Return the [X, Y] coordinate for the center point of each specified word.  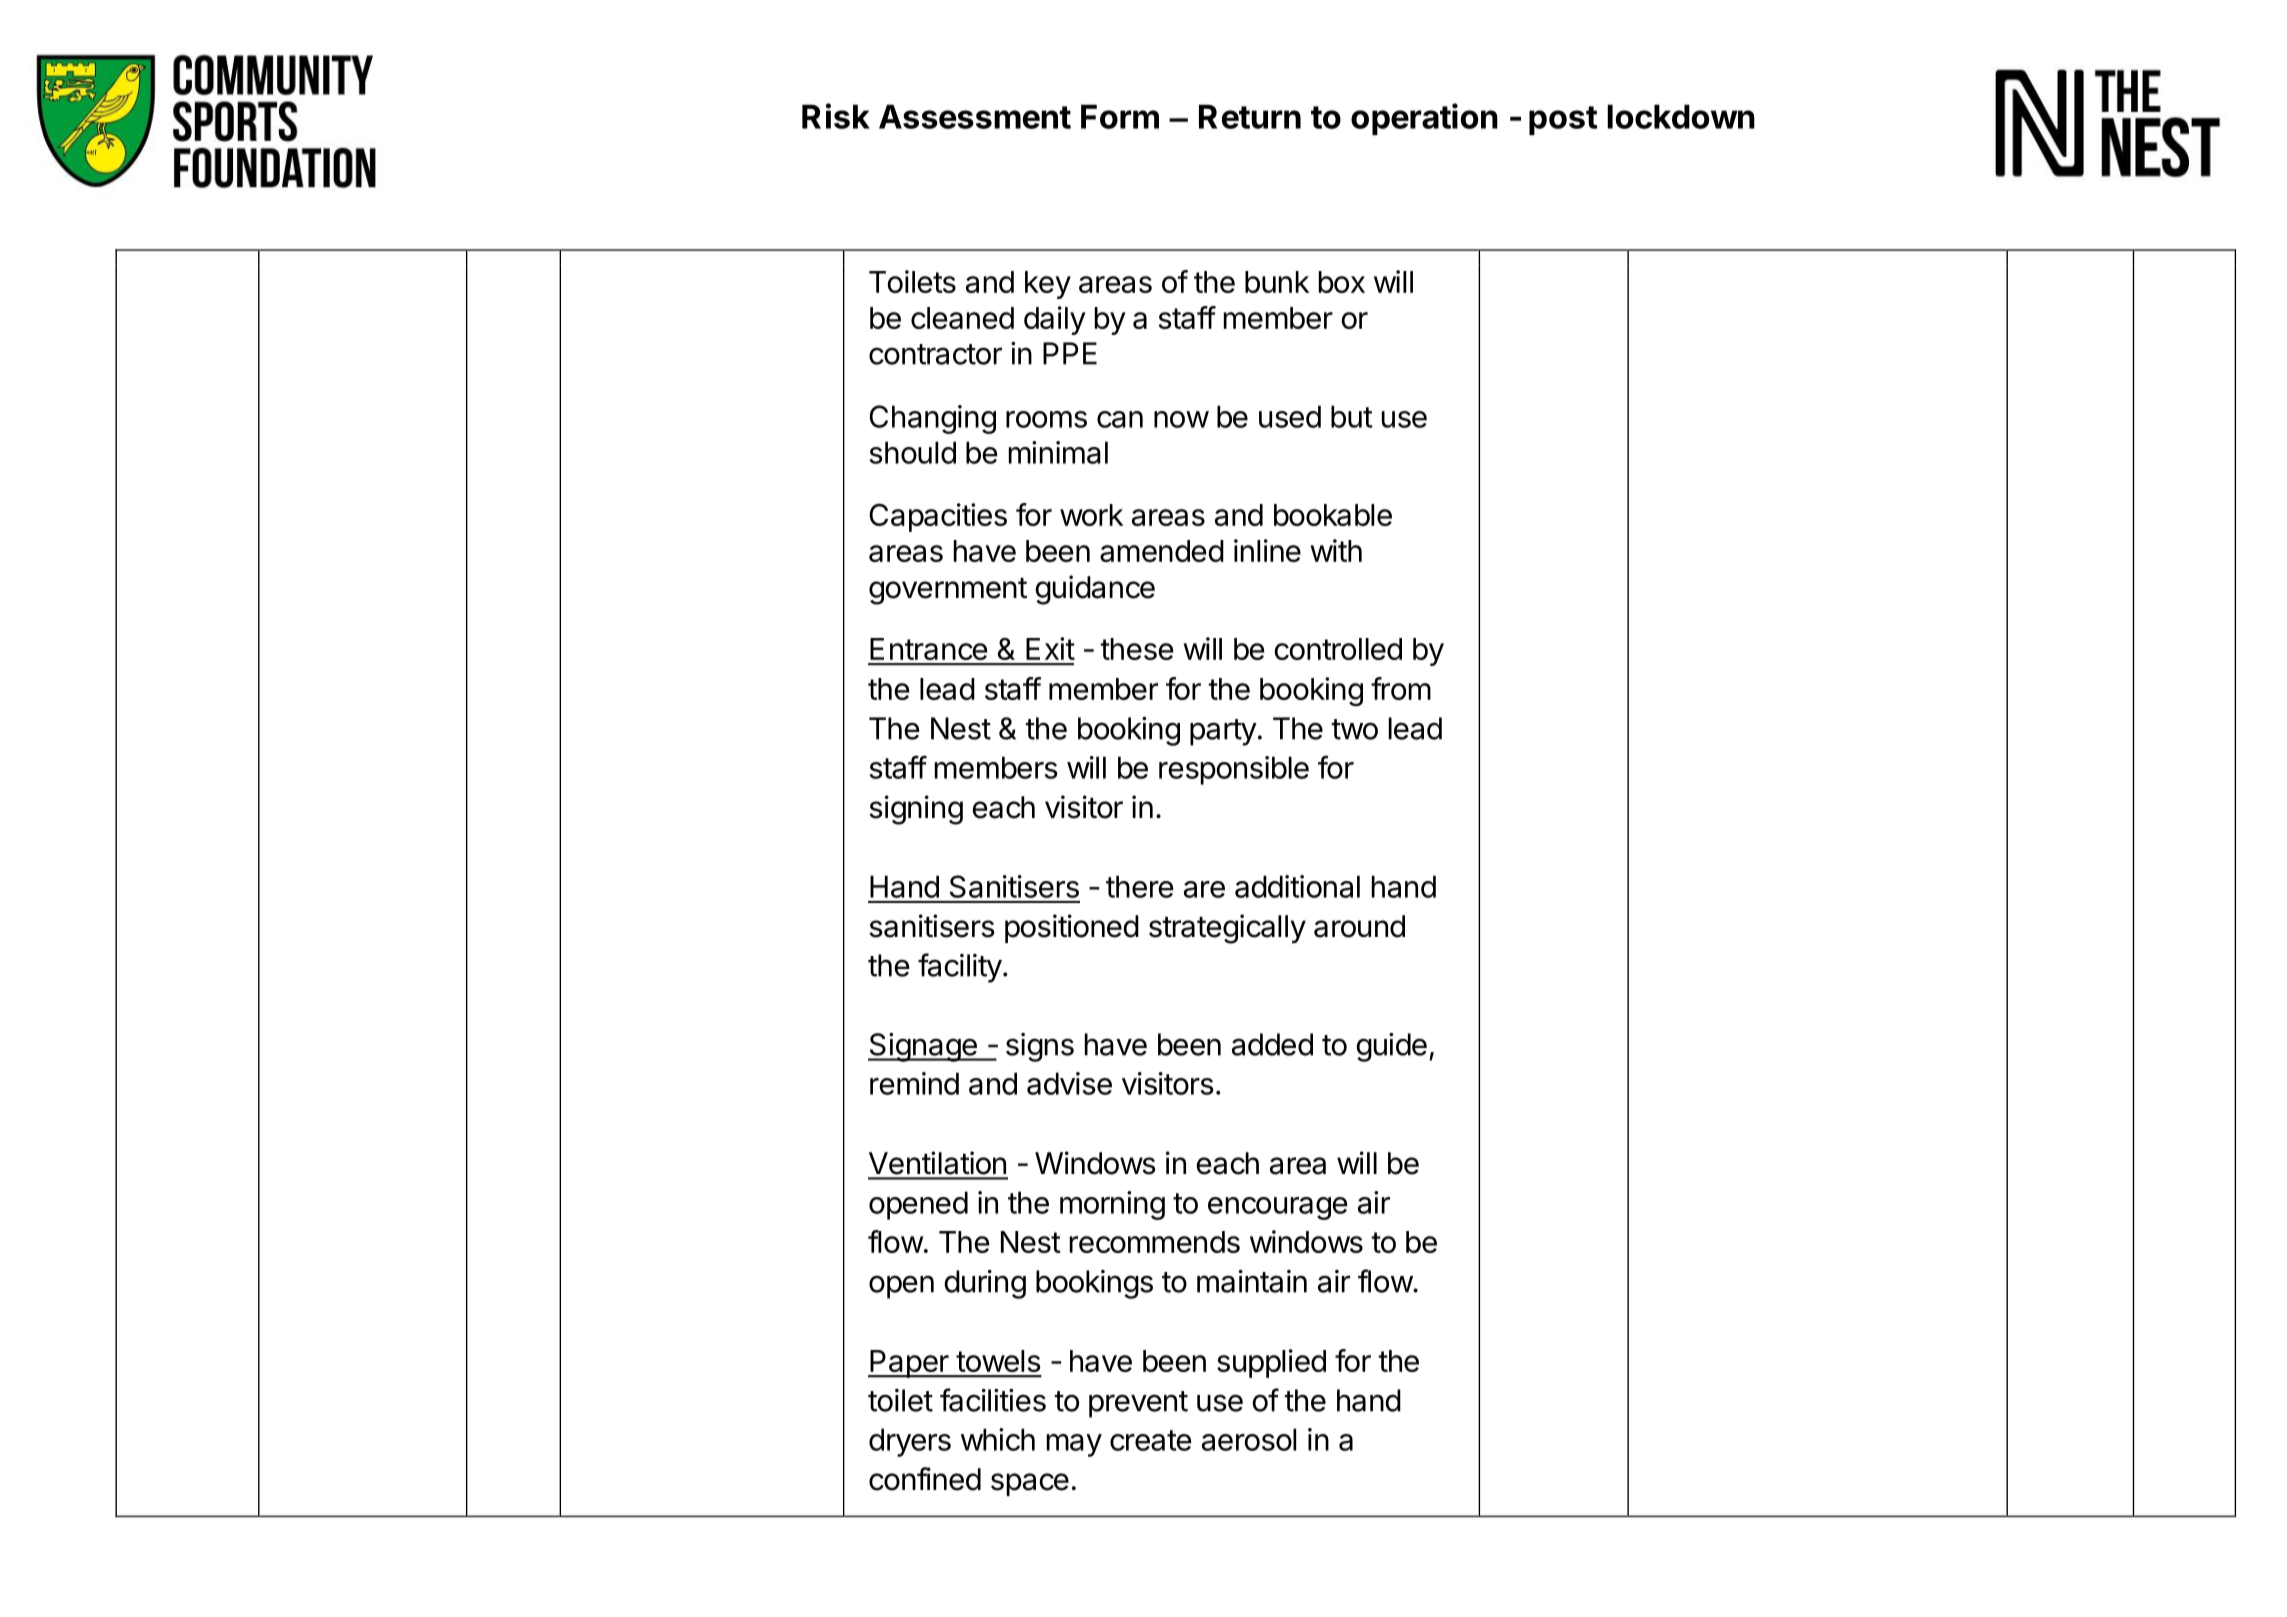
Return [1250, 116]
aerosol [1249, 1439]
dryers [910, 1442]
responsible [1234, 770]
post [1563, 120]
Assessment [975, 116]
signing [916, 810]
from [1401, 688]
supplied [1271, 1363]
